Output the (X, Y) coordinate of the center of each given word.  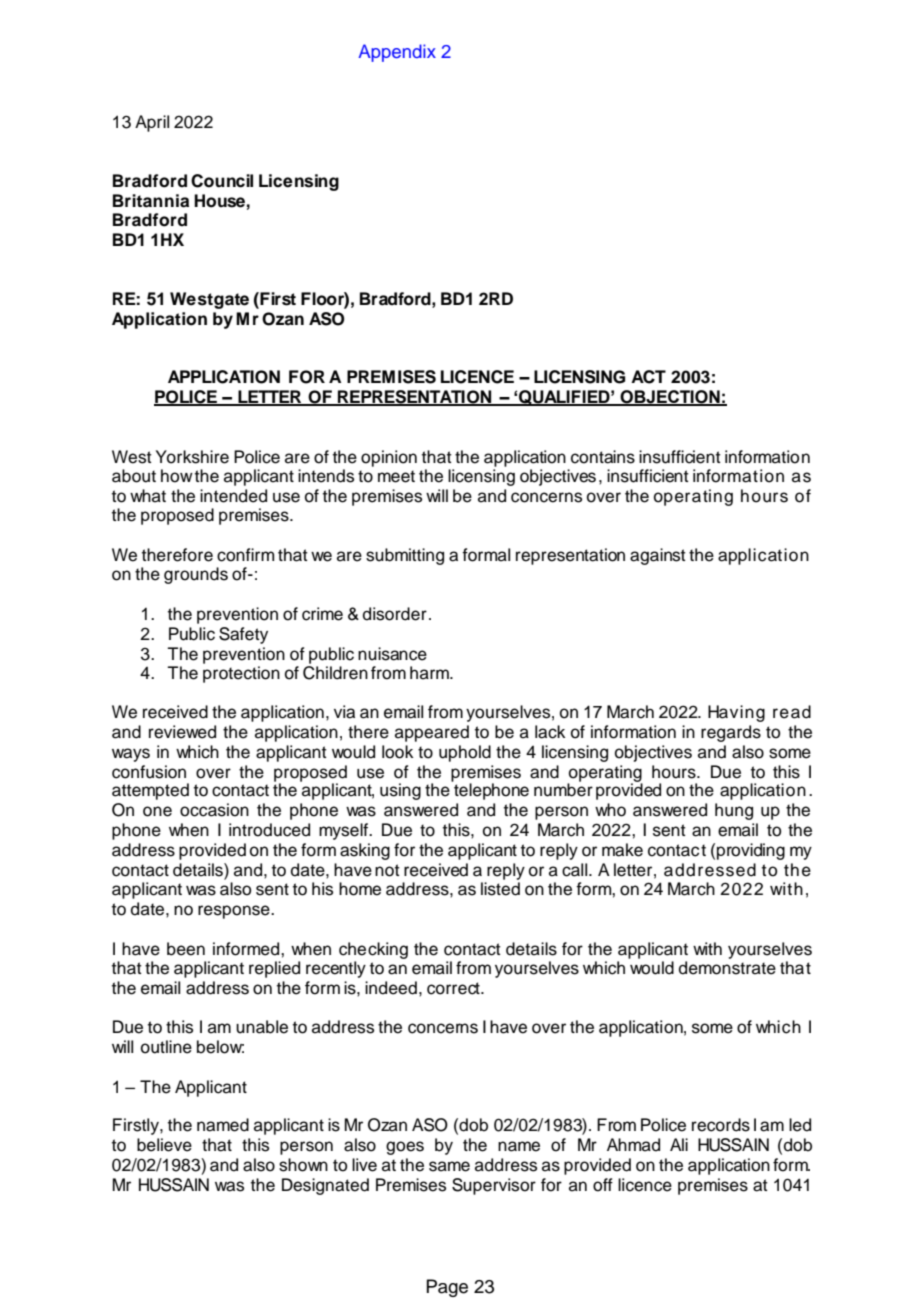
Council (222, 181)
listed (500, 889)
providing (751, 851)
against (658, 556)
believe (164, 1145)
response (235, 912)
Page (447, 1288)
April (152, 123)
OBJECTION (670, 398)
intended (233, 496)
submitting (405, 556)
